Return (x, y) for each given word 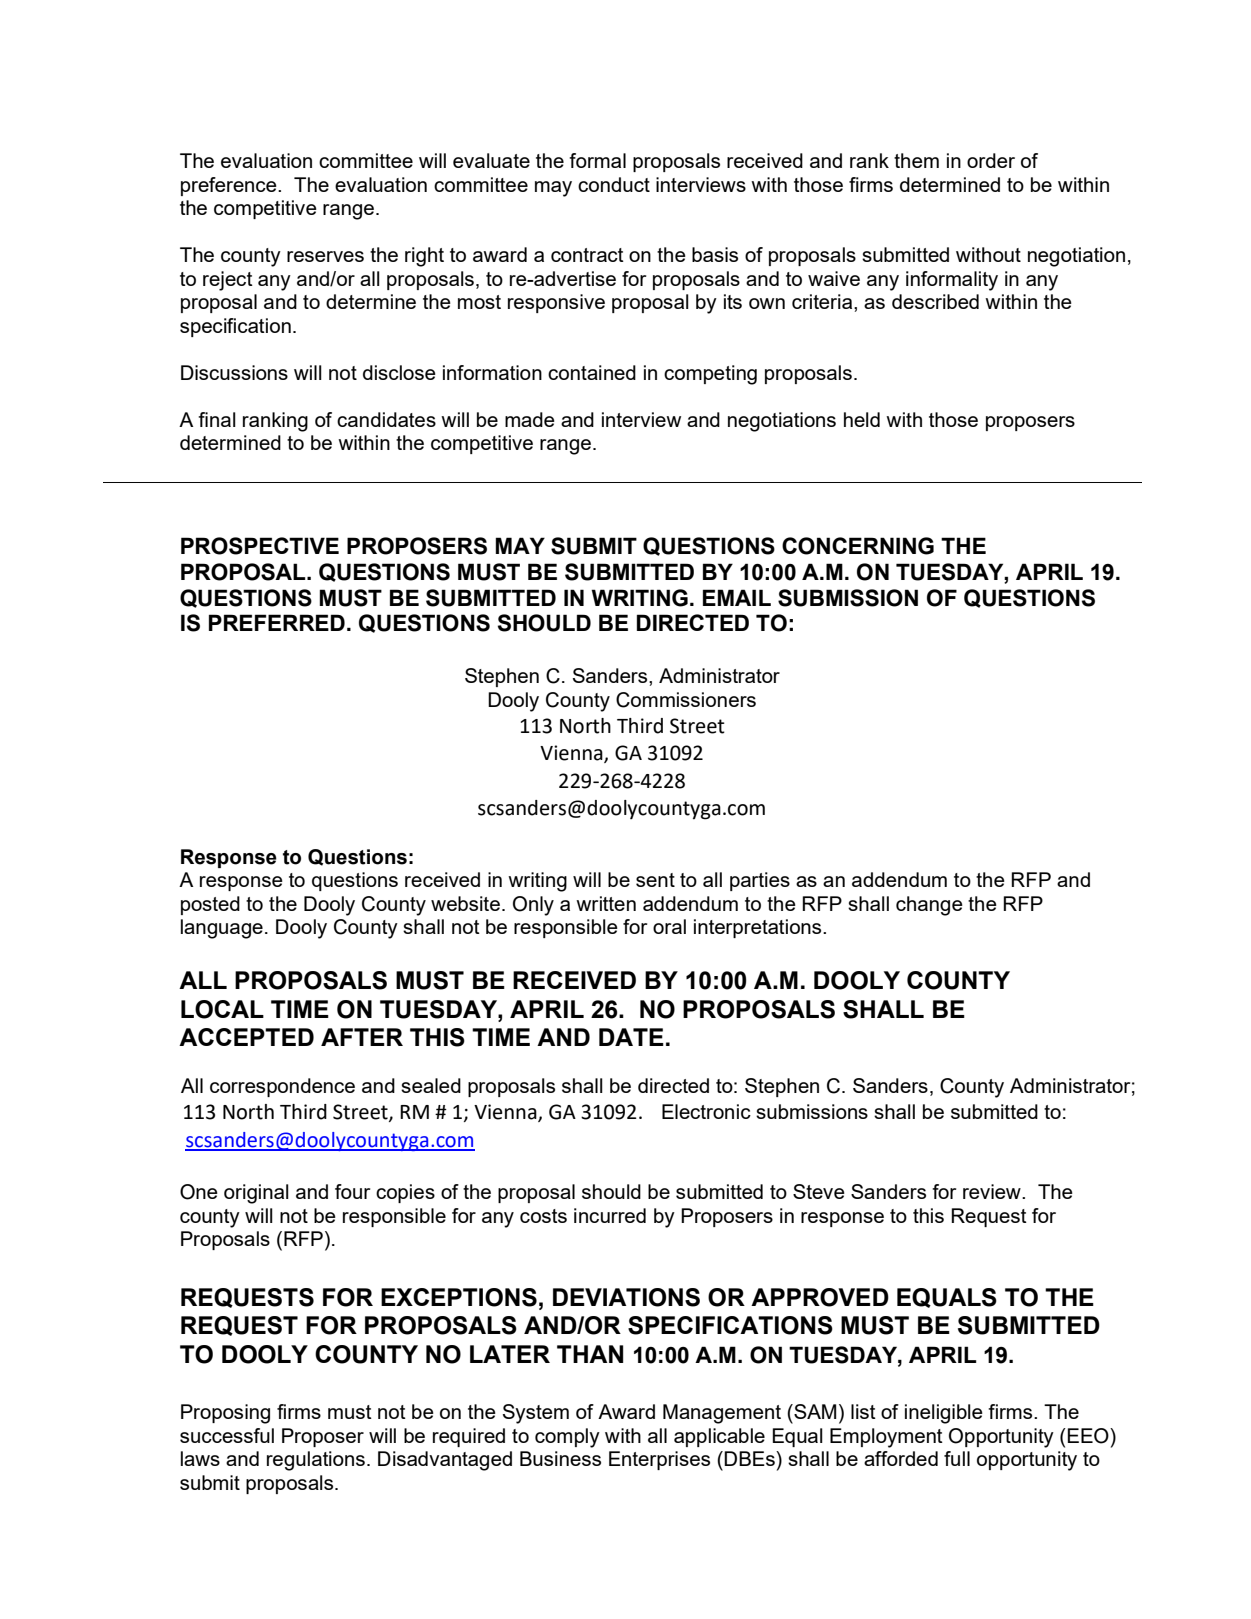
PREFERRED (277, 622)
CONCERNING (858, 546)
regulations (316, 1461)
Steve (819, 1191)
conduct (614, 184)
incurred (610, 1215)
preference (230, 186)
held (862, 419)
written (606, 903)
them (916, 160)
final (217, 419)
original (256, 1194)
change (929, 906)
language (222, 929)
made (530, 419)
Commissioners (686, 700)
